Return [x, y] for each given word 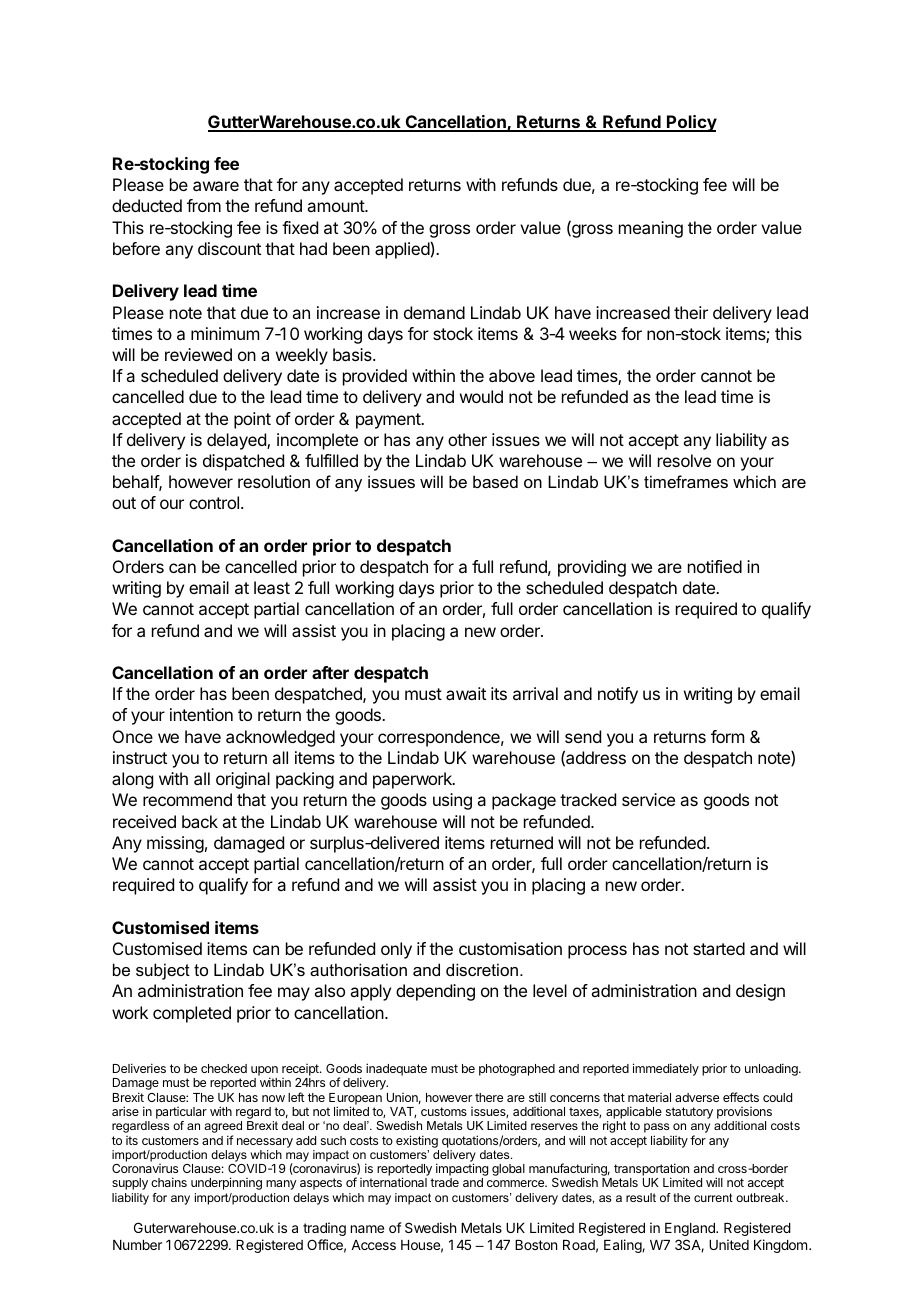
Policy [691, 123]
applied [402, 250]
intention [201, 714]
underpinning [226, 1183]
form [727, 736]
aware [216, 186]
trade [444, 1182]
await [466, 693]
